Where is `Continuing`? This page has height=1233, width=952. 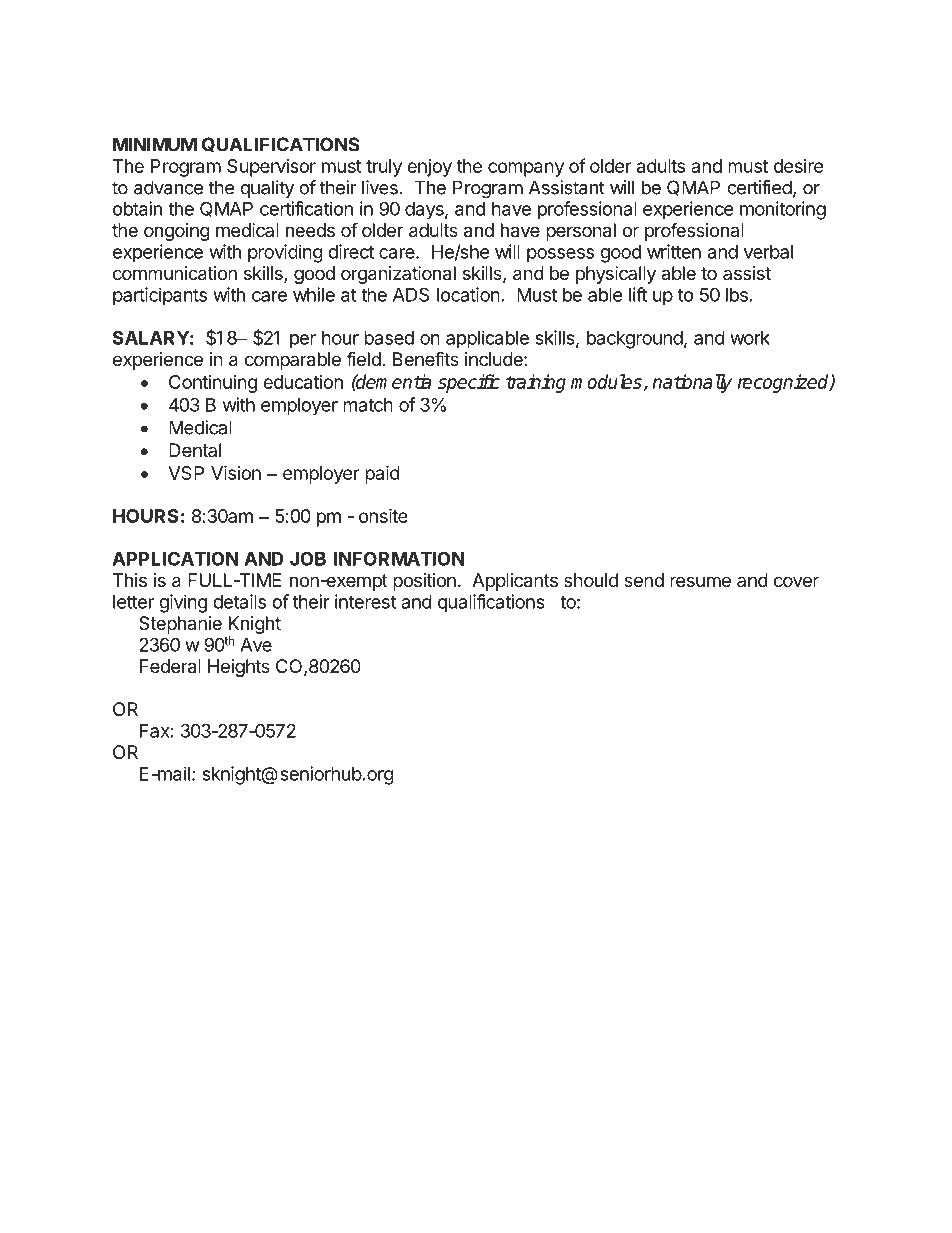
Continuing is located at coordinates (213, 384).
